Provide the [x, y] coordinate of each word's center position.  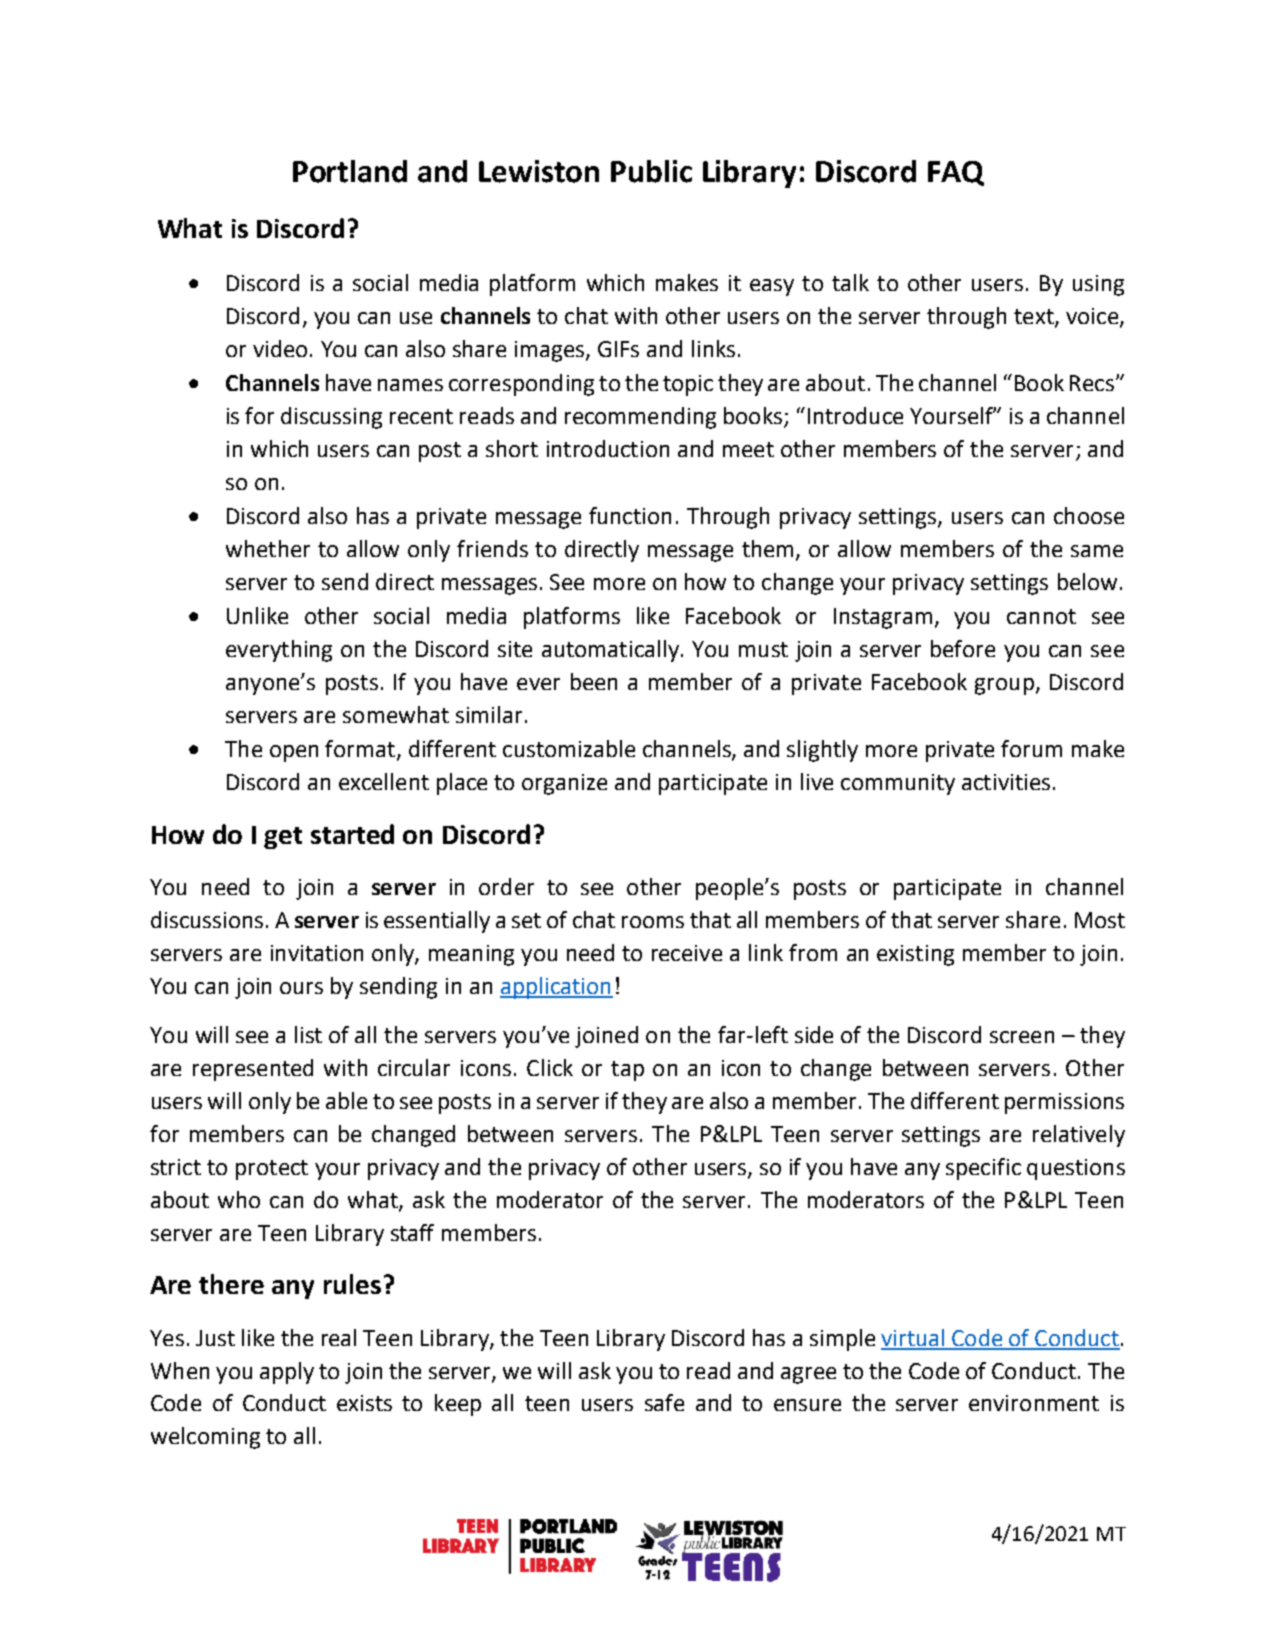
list [308, 1034]
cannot [1041, 616]
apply [287, 1373]
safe [664, 1402]
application [556, 988]
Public [651, 171]
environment [1034, 1403]
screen [1022, 1037]
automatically [610, 651]
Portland [350, 171]
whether [268, 548]
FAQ [956, 173]
